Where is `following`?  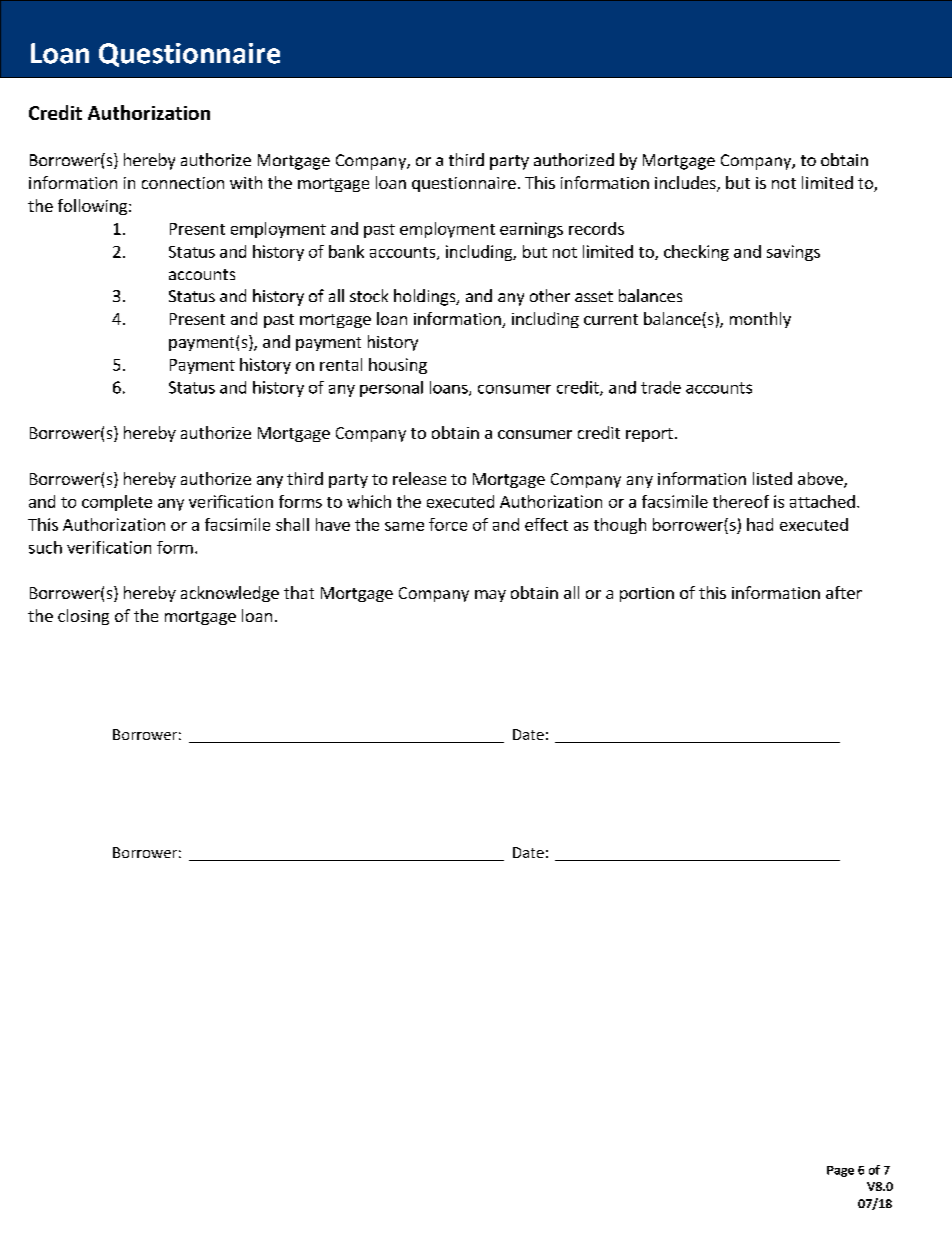 following is located at coordinates (92, 207).
